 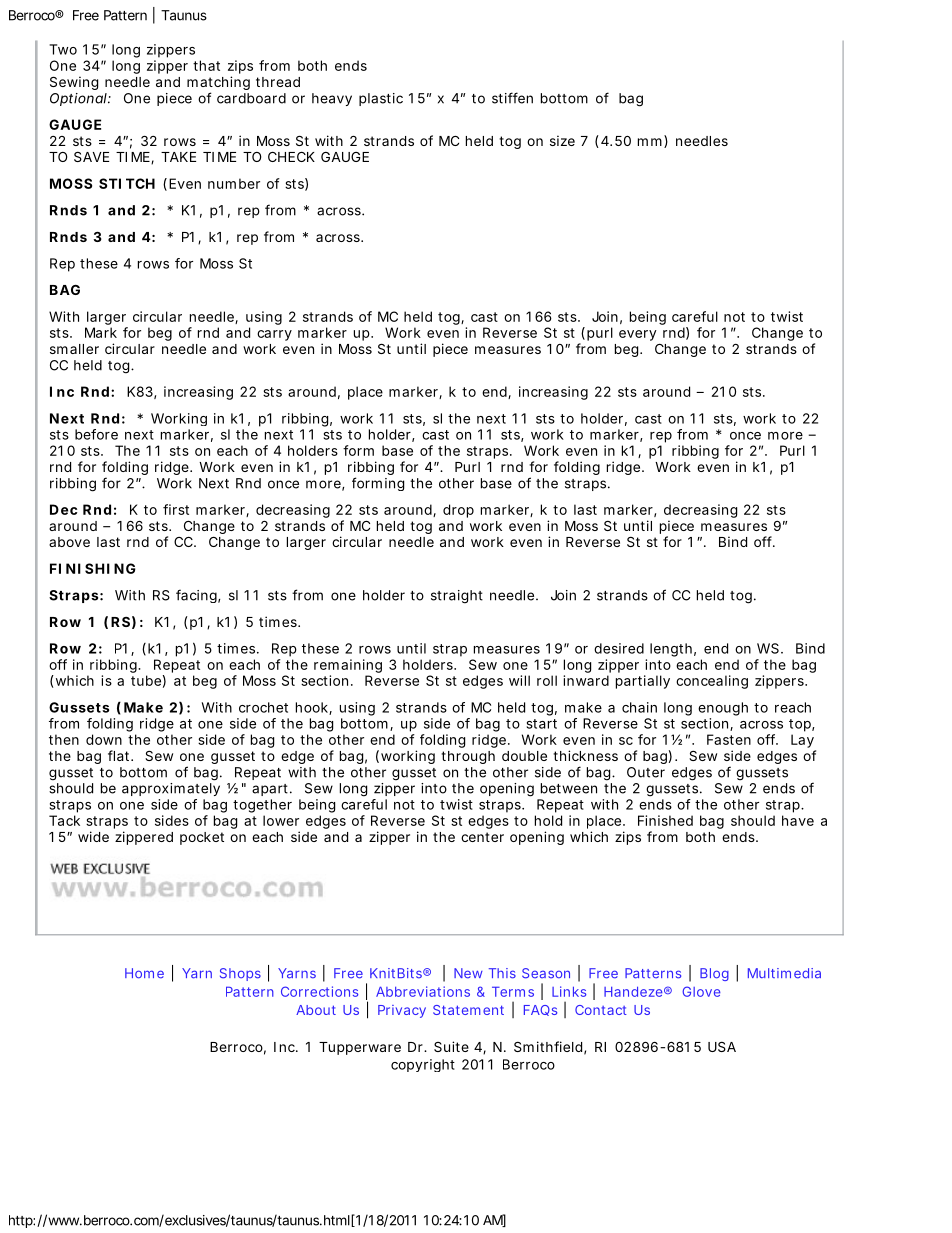 I want to click on size, so click(x=562, y=140).
